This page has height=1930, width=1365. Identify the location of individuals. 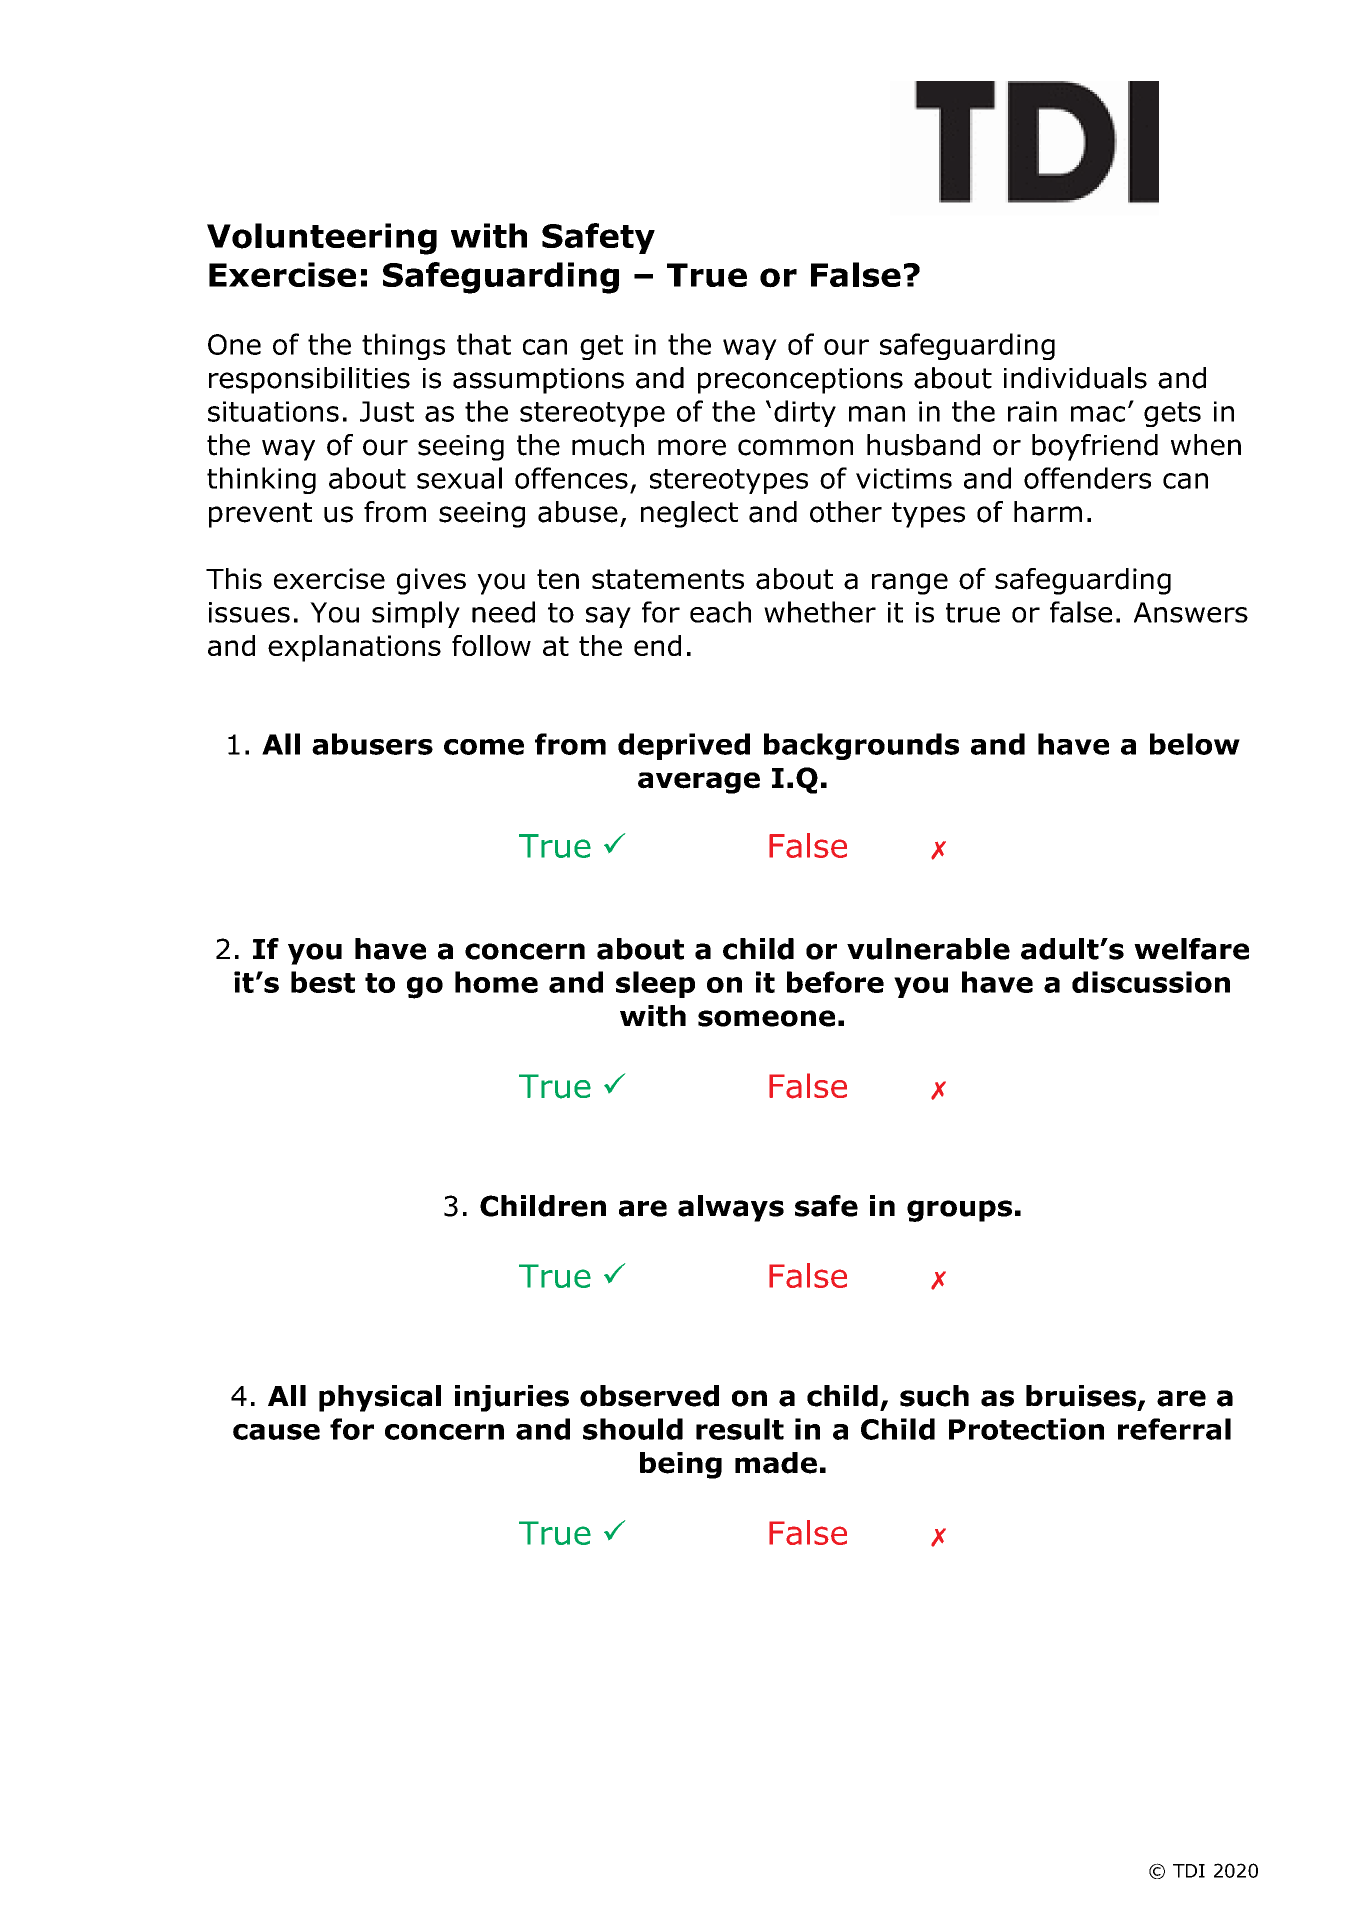
(1075, 378).
